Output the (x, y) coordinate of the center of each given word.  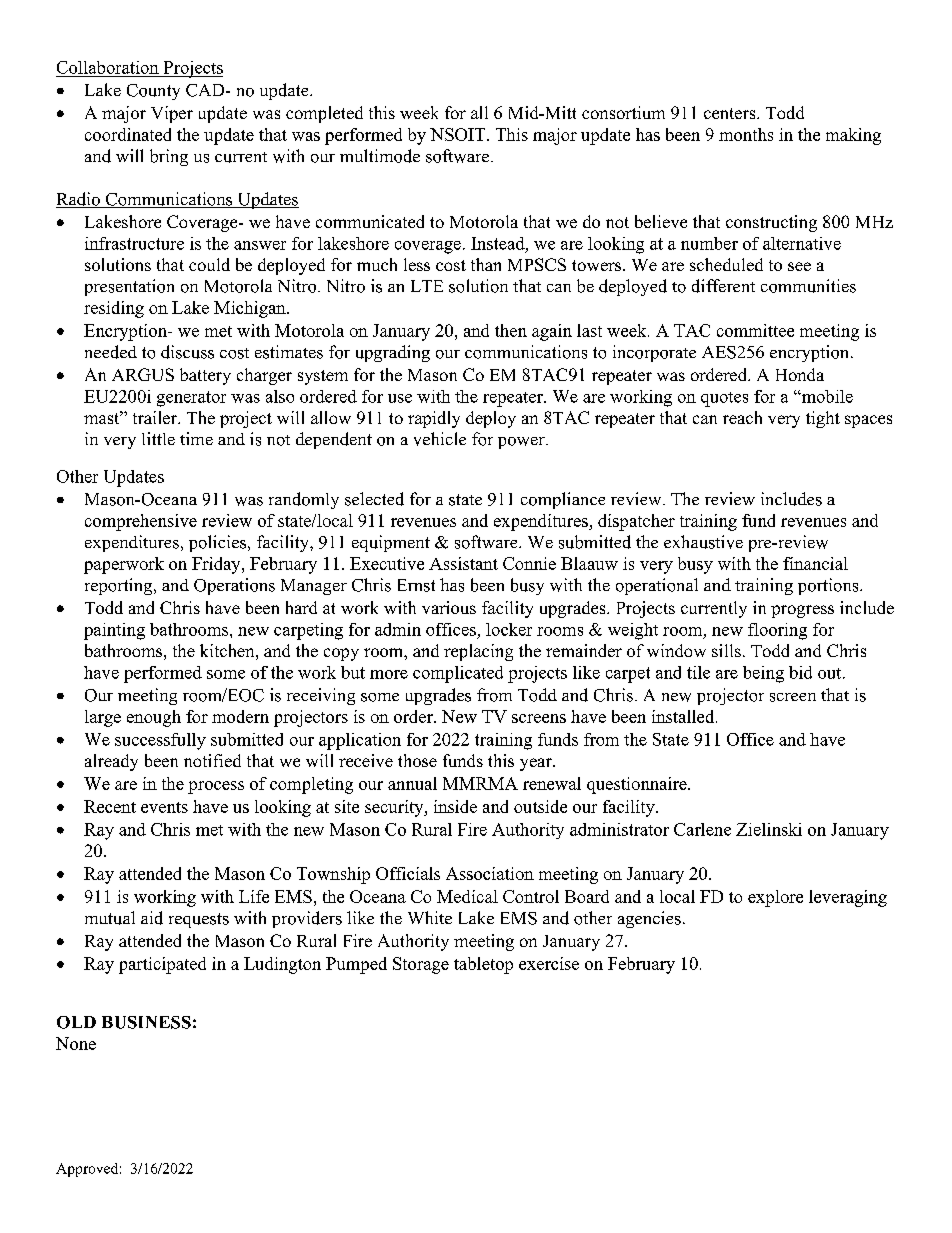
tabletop (483, 965)
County (153, 92)
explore (775, 898)
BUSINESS (146, 1022)
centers (731, 113)
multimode (380, 156)
